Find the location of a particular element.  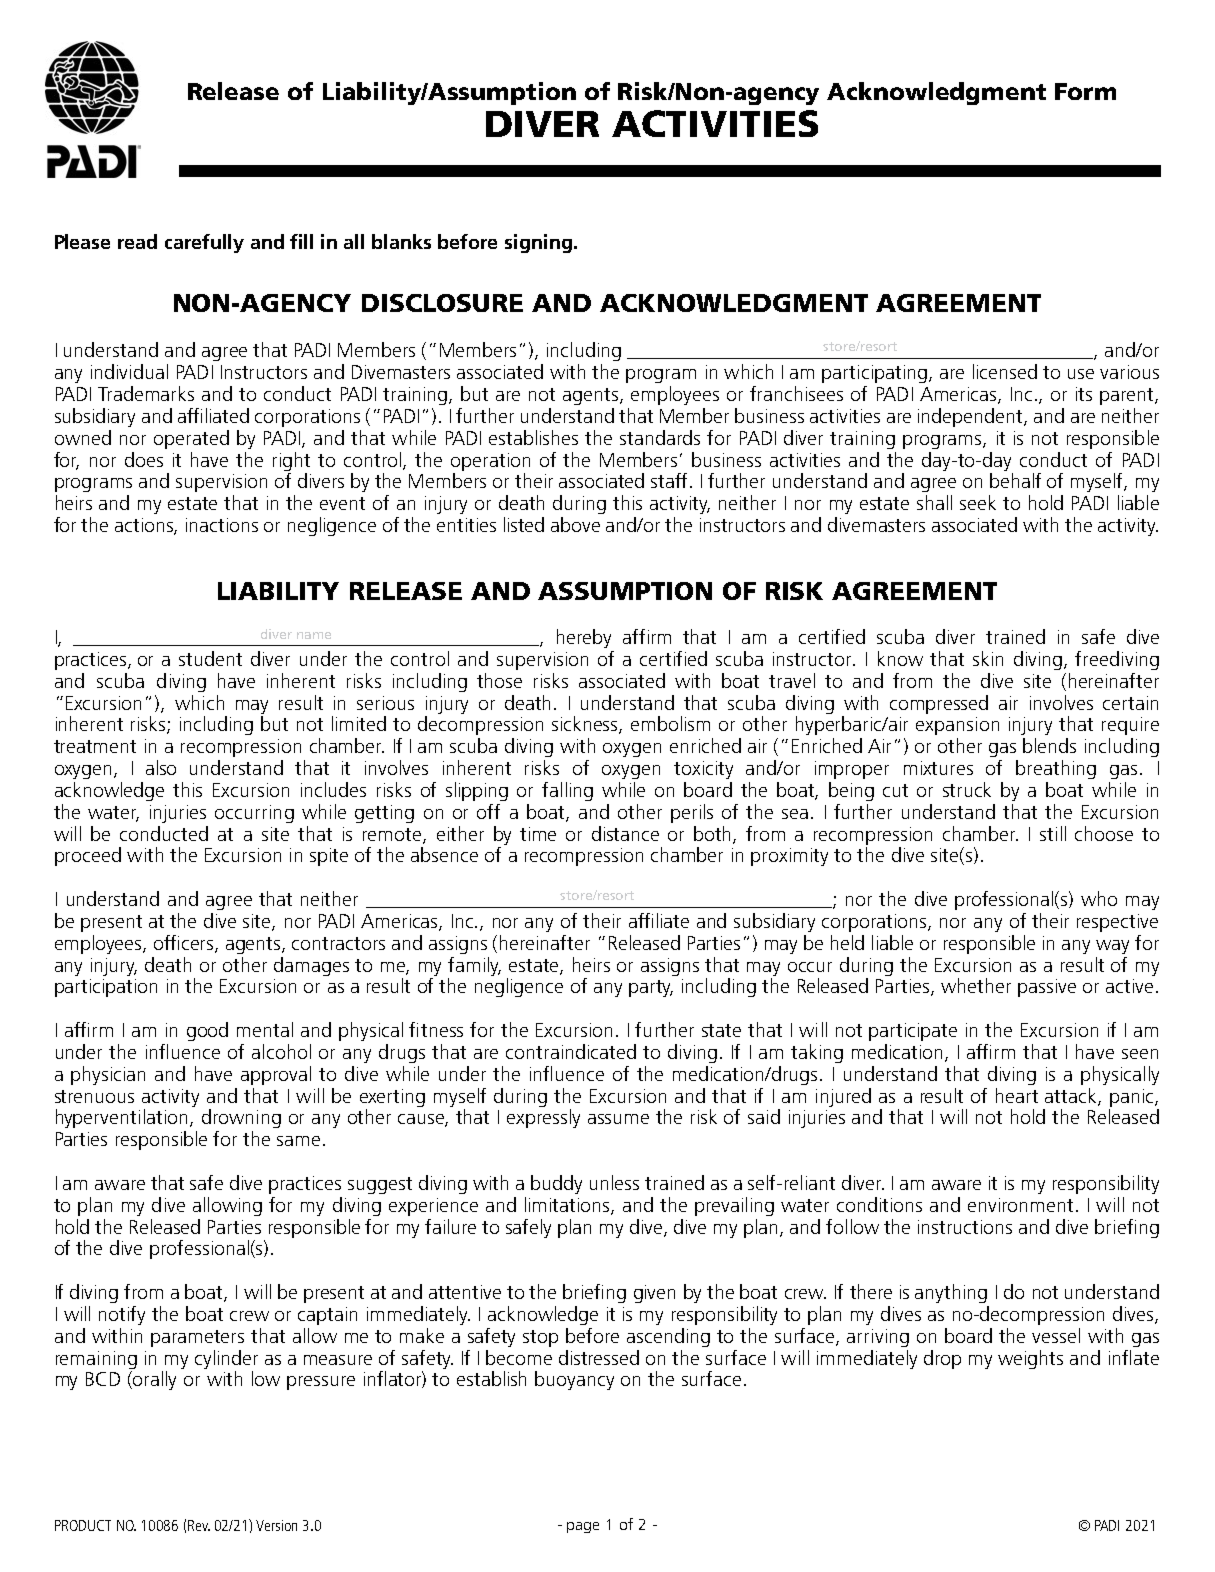

Version is located at coordinates (276, 1525).
